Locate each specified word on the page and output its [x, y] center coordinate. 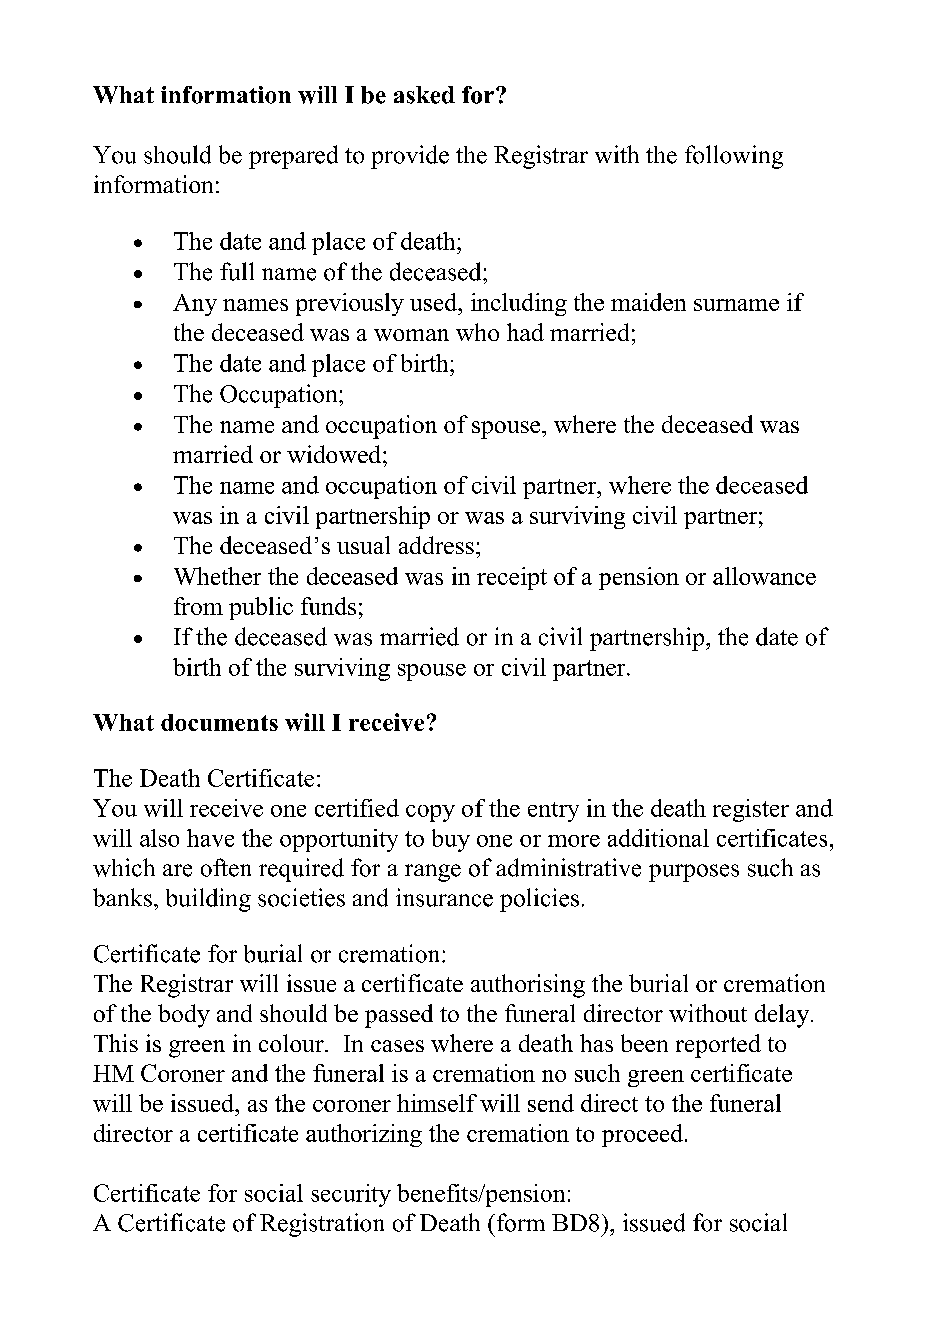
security [351, 1195]
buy [451, 840]
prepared [293, 157]
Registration [322, 1225]
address [436, 545]
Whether [217, 576]
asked [424, 95]
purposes [694, 873]
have [210, 838]
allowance [764, 576]
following [734, 157]
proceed [644, 1135]
